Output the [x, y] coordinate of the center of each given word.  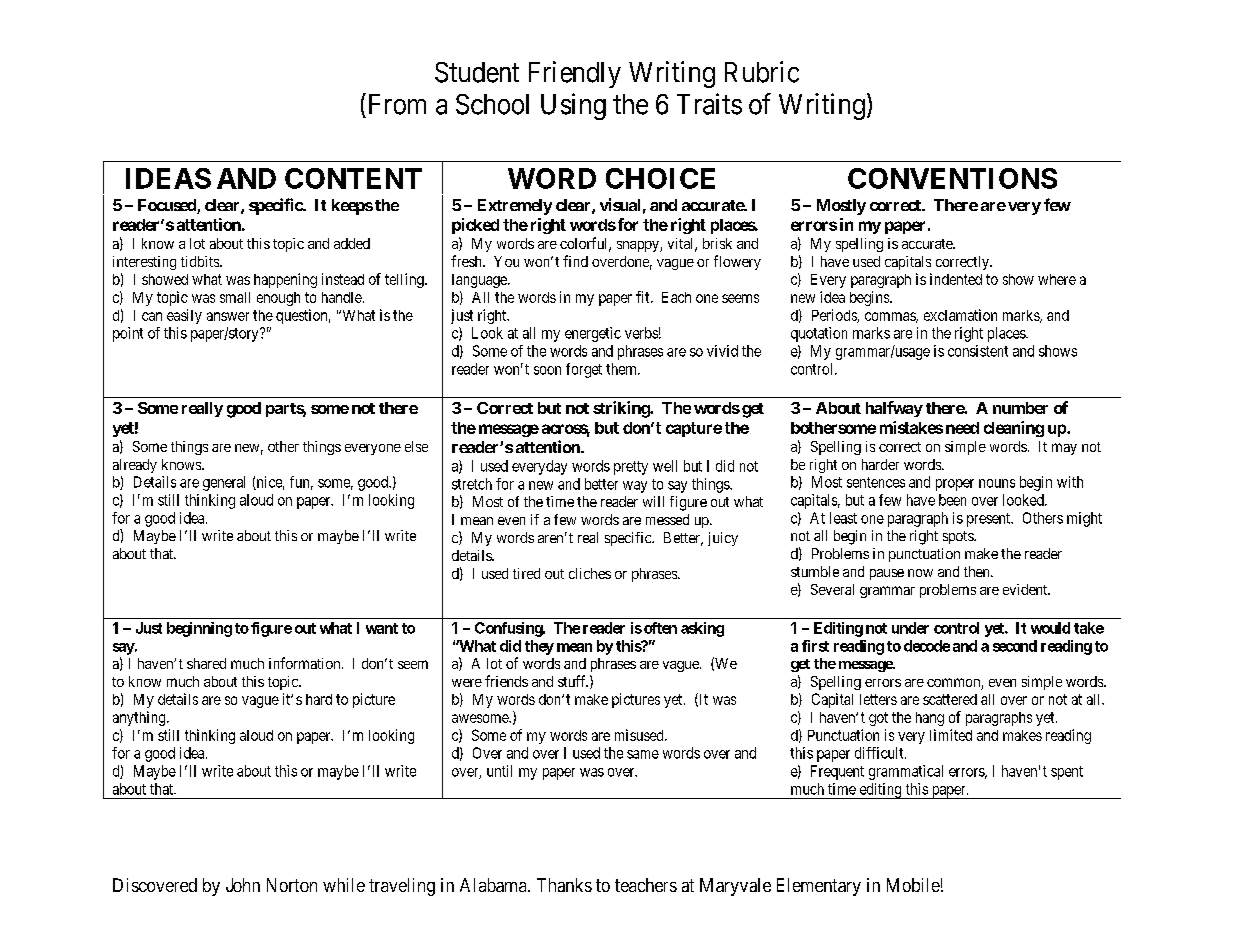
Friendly [575, 74]
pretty [631, 468]
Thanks [564, 885]
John [243, 885]
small [235, 297]
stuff [573, 681]
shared [206, 663]
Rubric [762, 72]
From [395, 104]
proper [955, 485]
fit [644, 297]
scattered [950, 699]
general [224, 483]
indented [956, 279]
